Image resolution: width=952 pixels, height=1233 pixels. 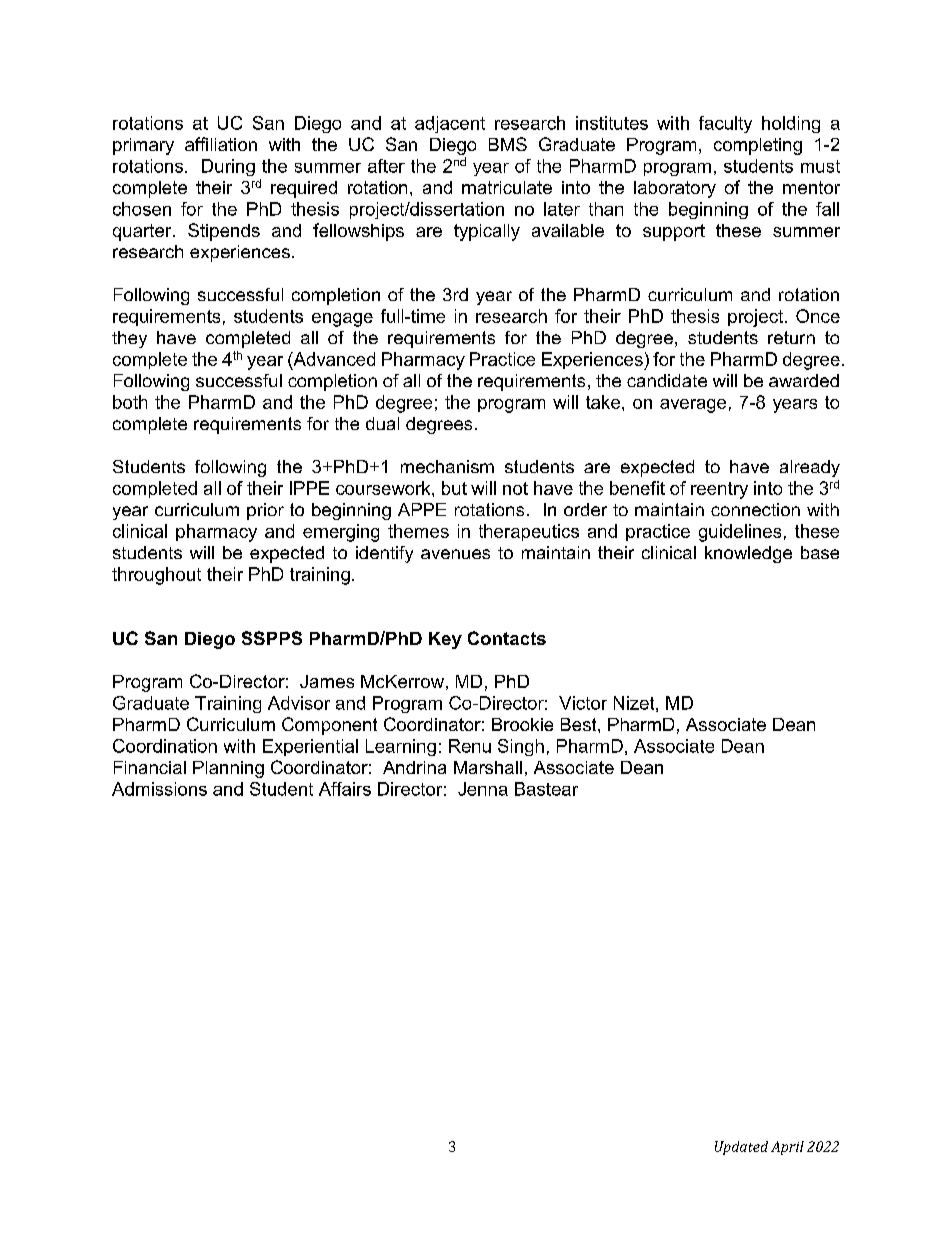 What do you see at coordinates (508, 144) in the screenshot?
I see `BMS` at bounding box center [508, 144].
